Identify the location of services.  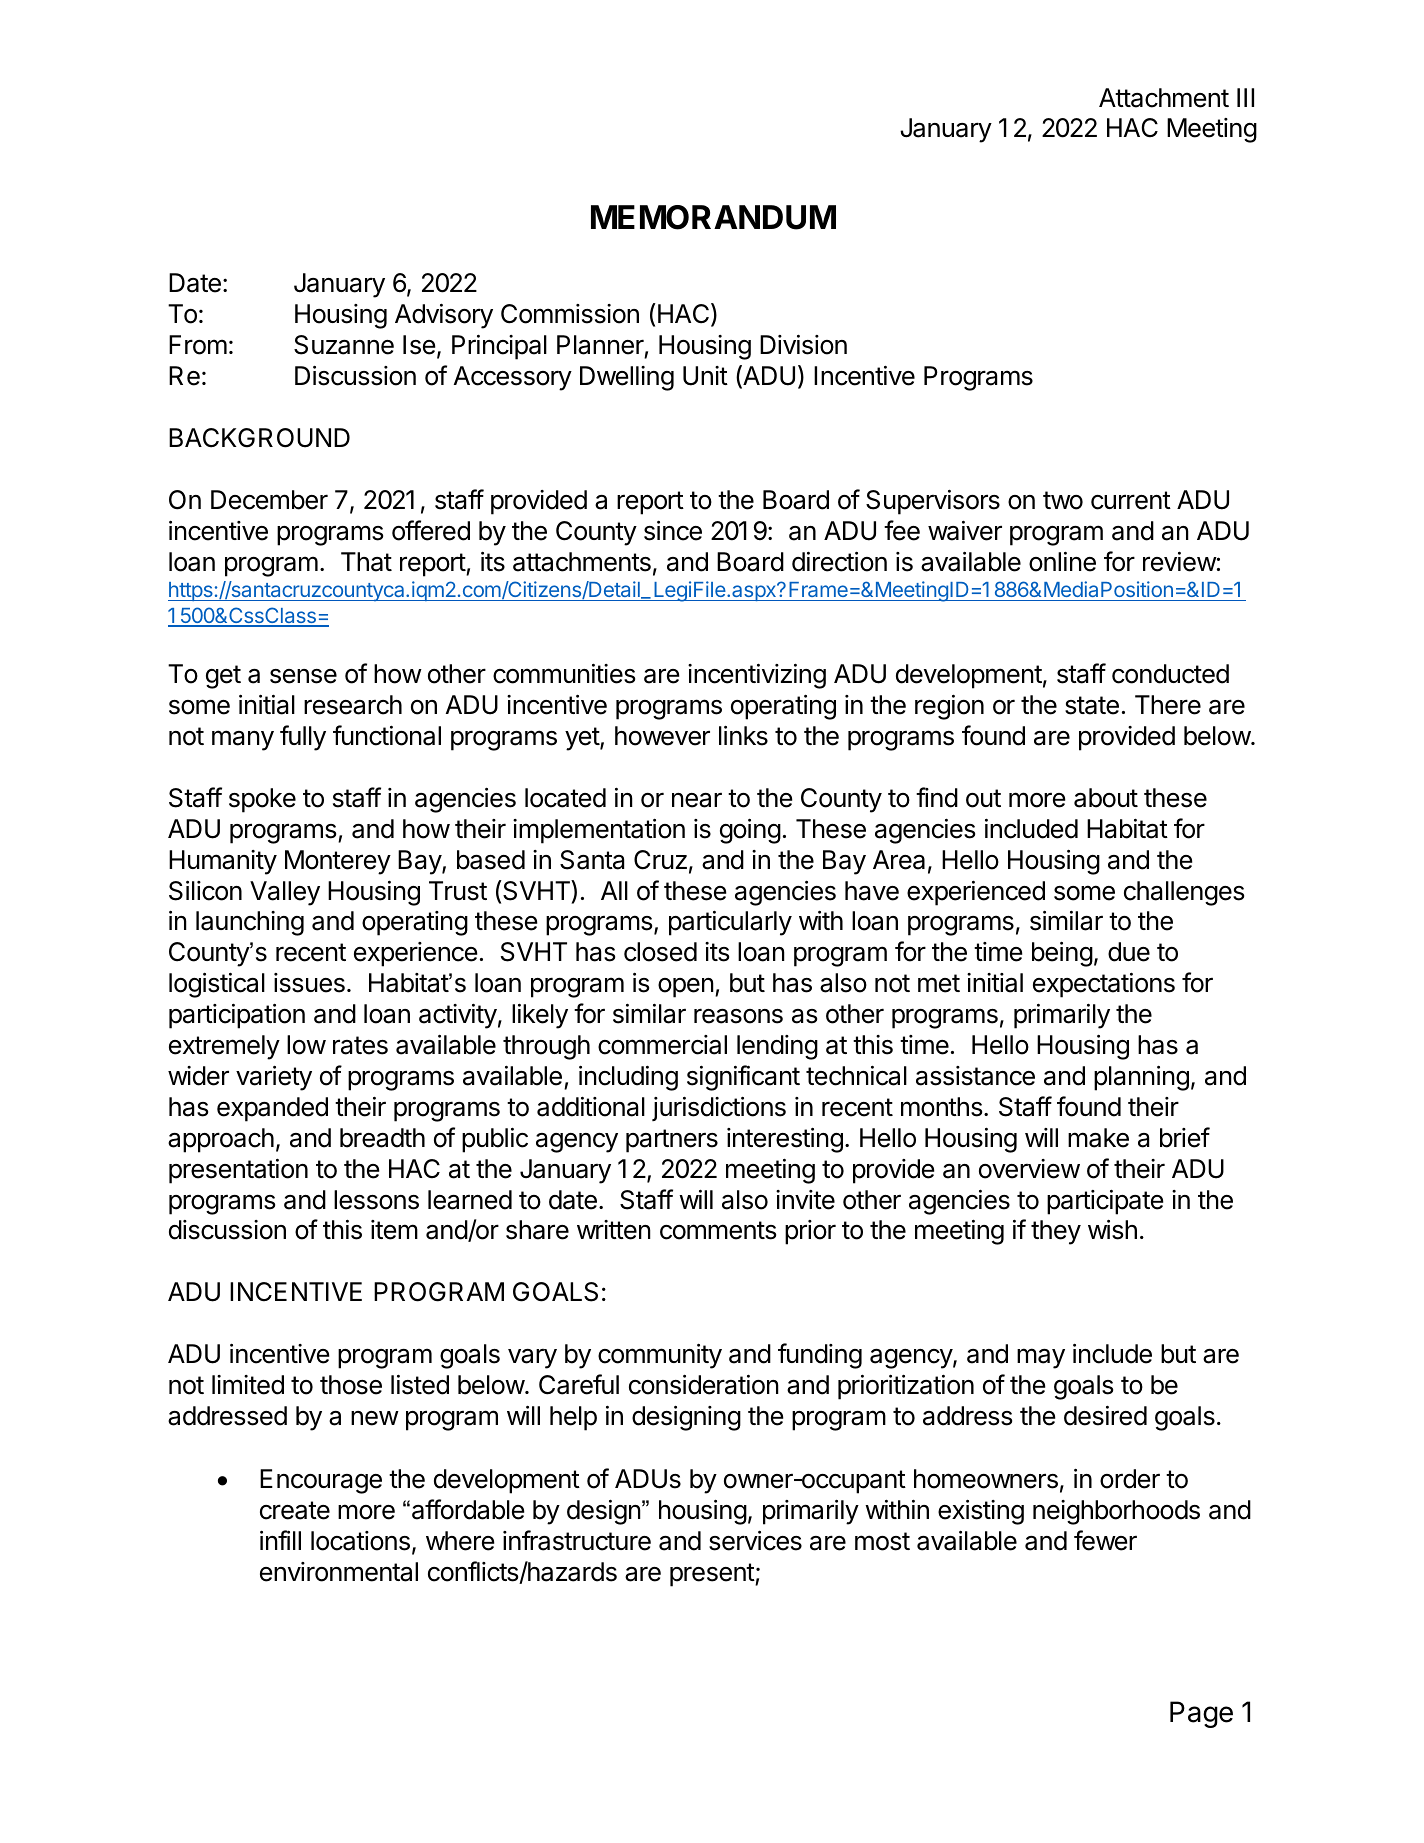
(755, 1540).
